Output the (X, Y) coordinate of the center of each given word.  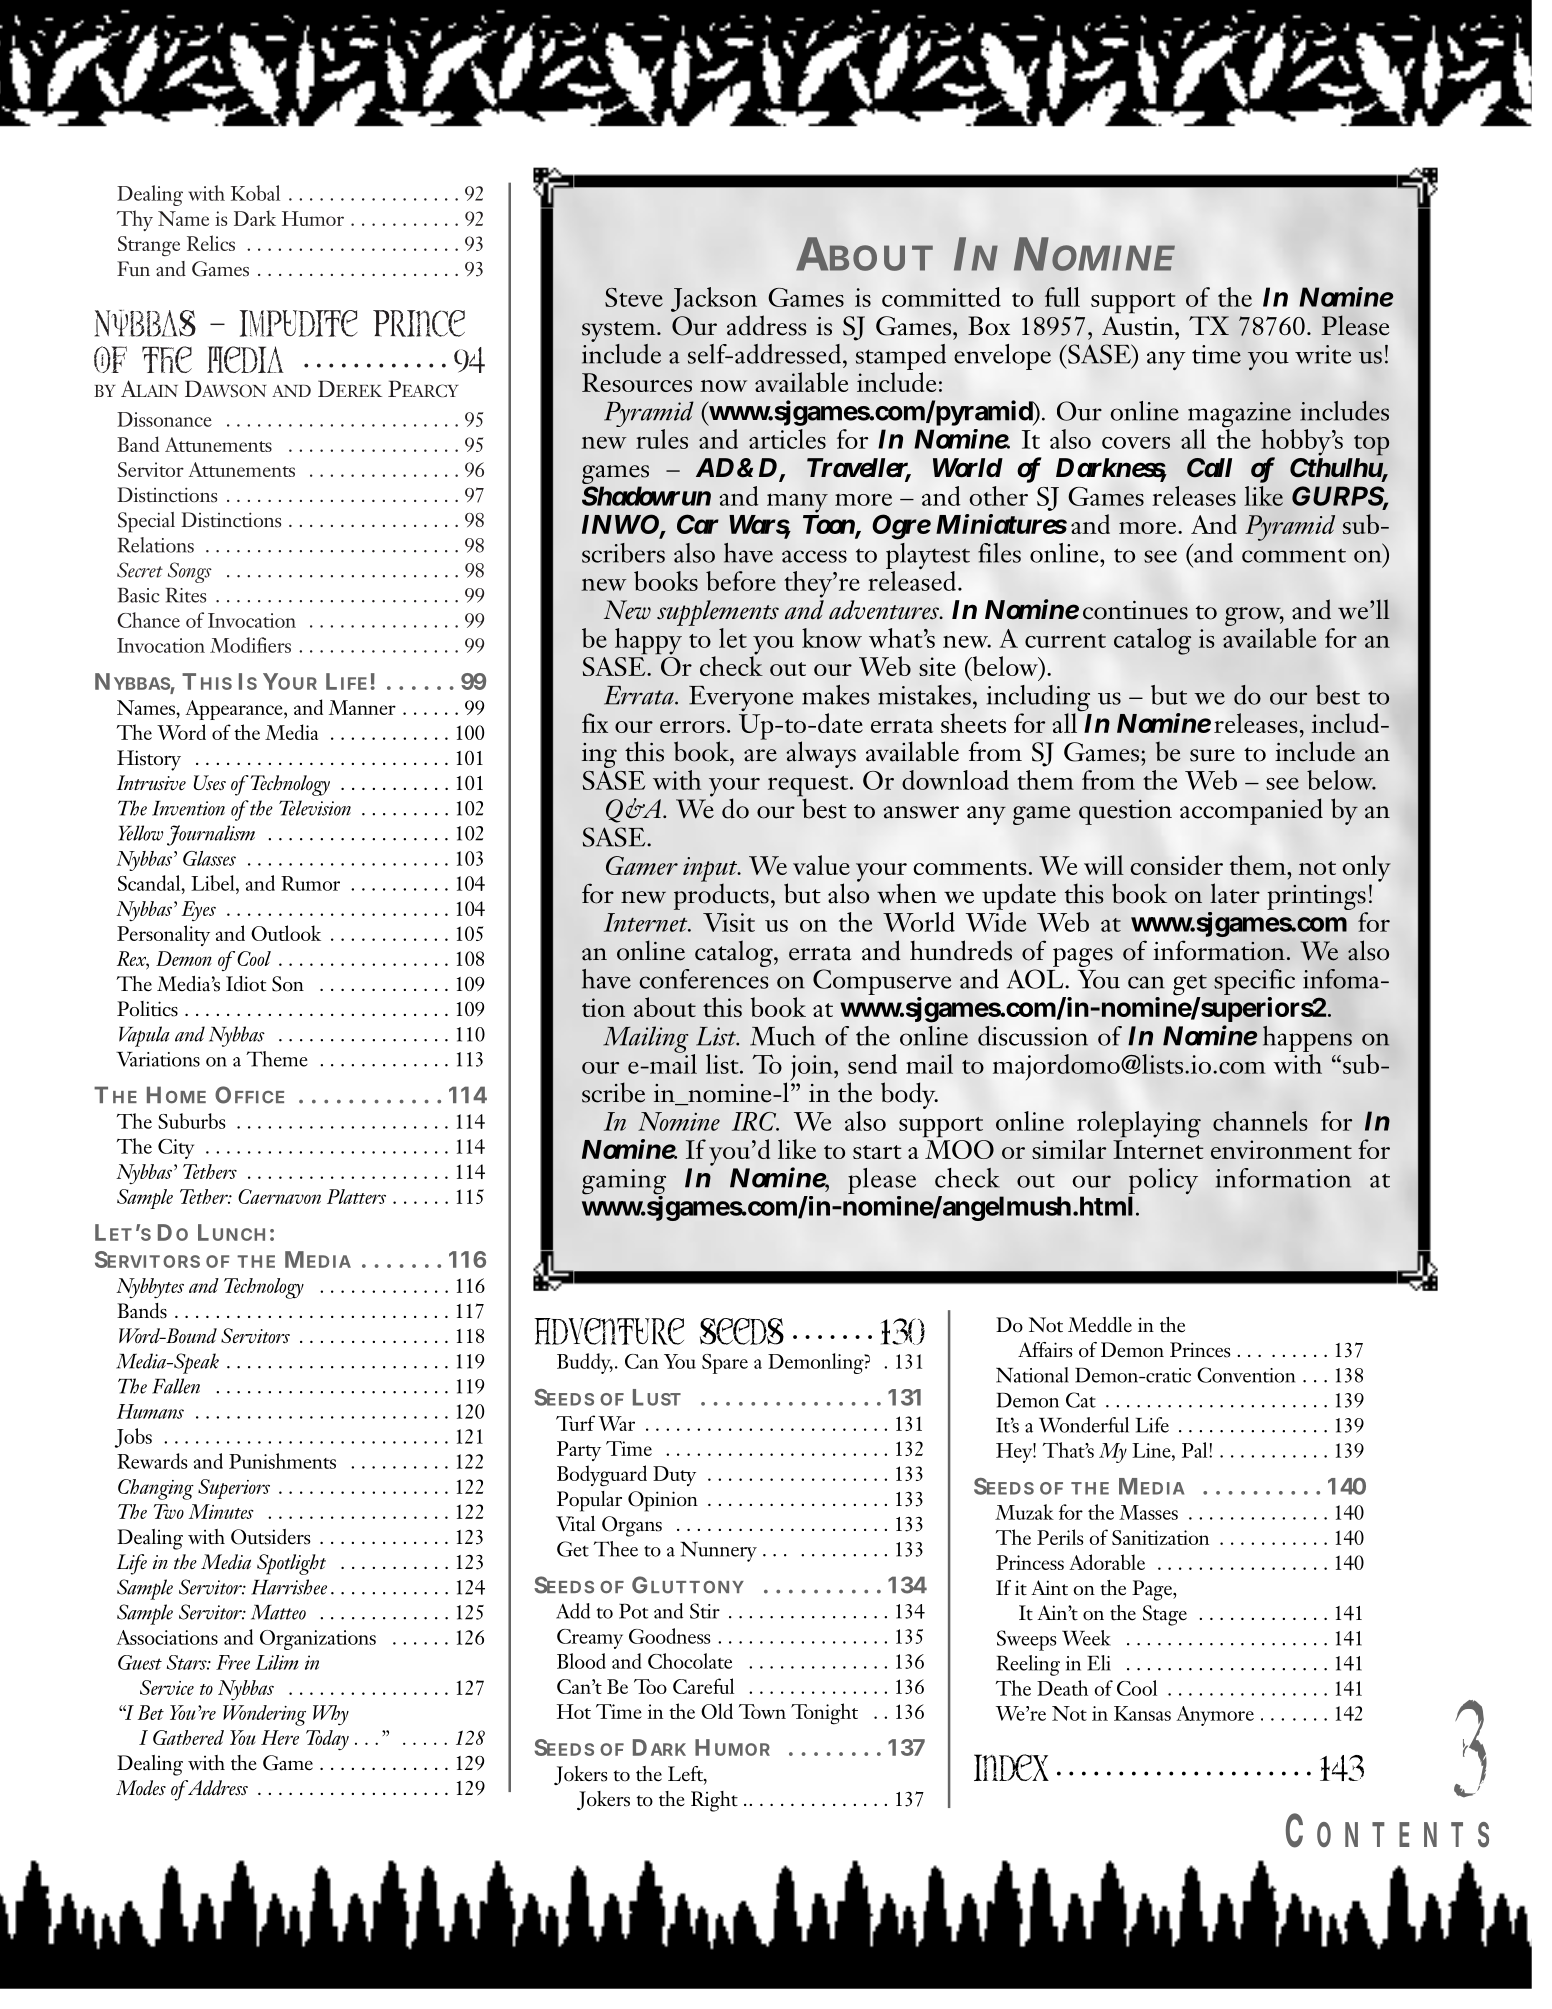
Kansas (1142, 1713)
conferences (703, 979)
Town (762, 1711)
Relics (211, 243)
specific (1254, 983)
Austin (1139, 326)
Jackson (714, 299)
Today (327, 1740)
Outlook (286, 933)
